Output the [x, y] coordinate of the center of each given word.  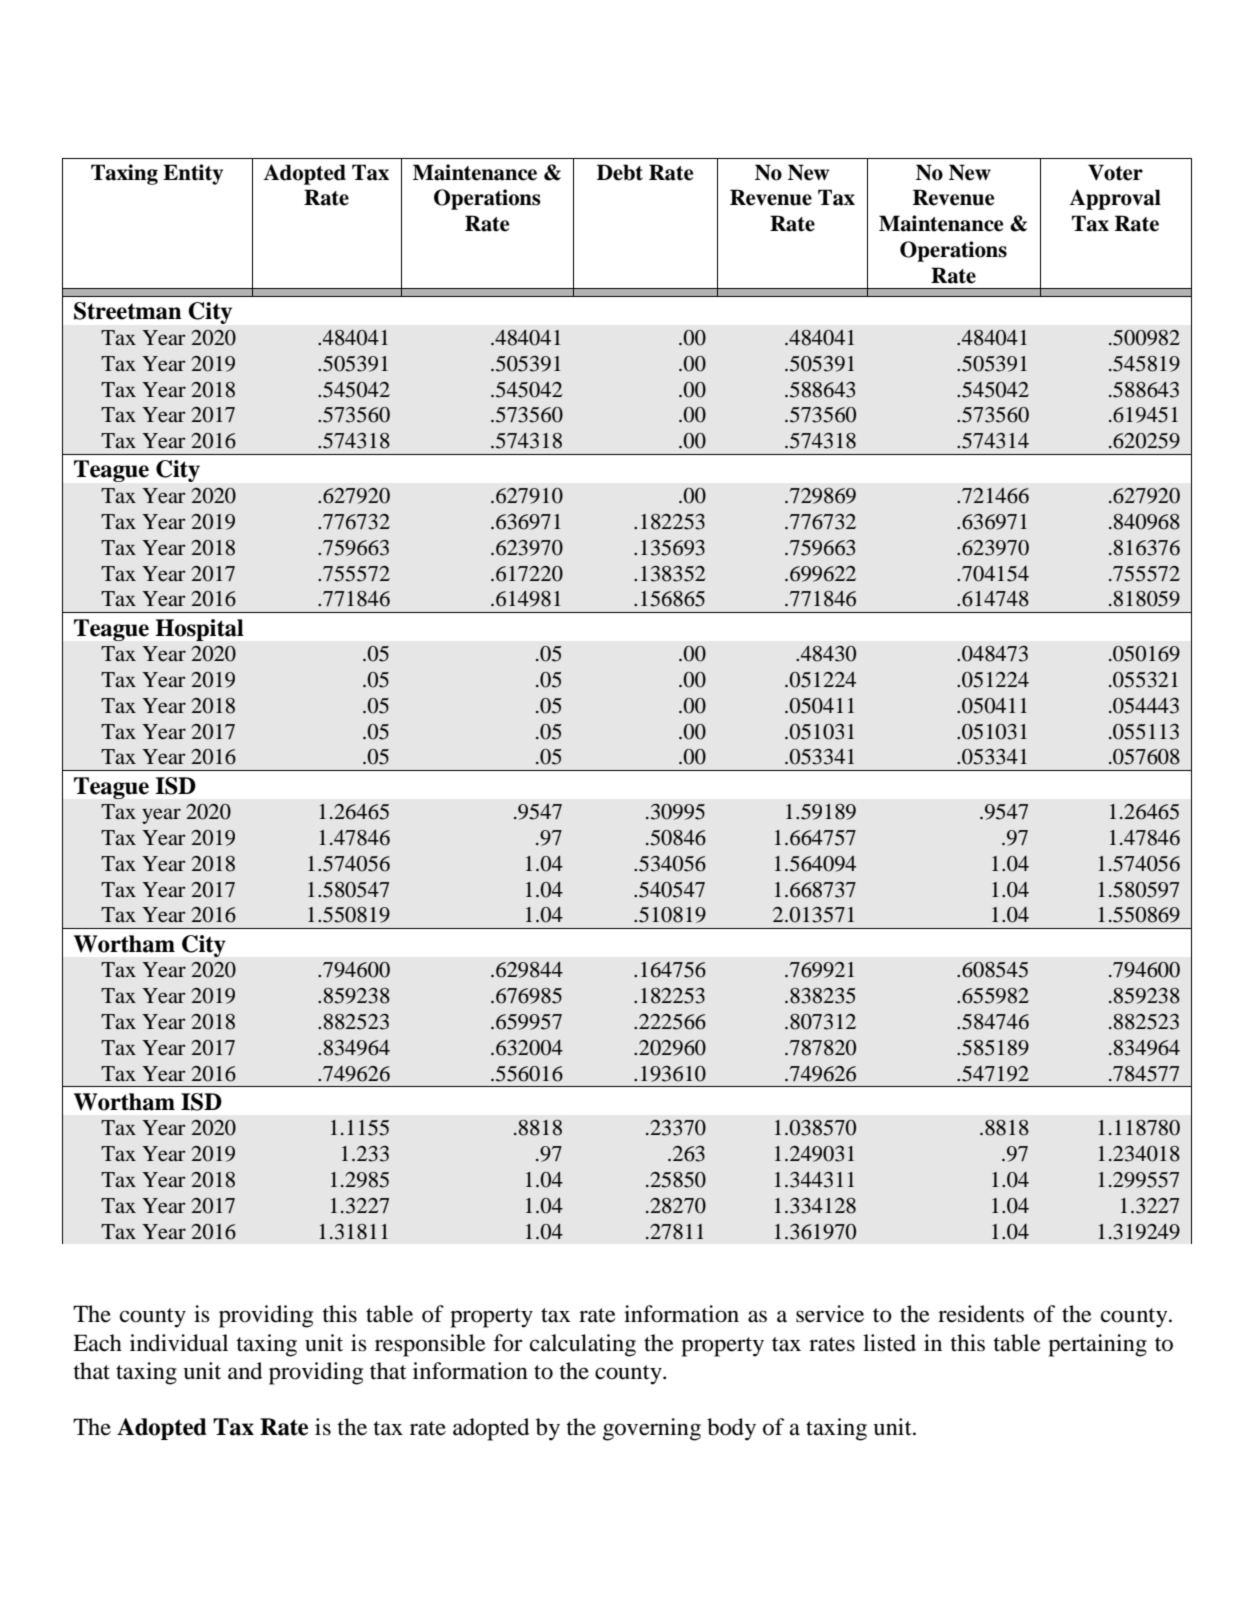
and [245, 1371]
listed [889, 1343]
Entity [193, 174]
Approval [1115, 199]
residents [981, 1314]
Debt [620, 172]
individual [179, 1343]
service [830, 1314]
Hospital [200, 630]
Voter [1115, 172]
